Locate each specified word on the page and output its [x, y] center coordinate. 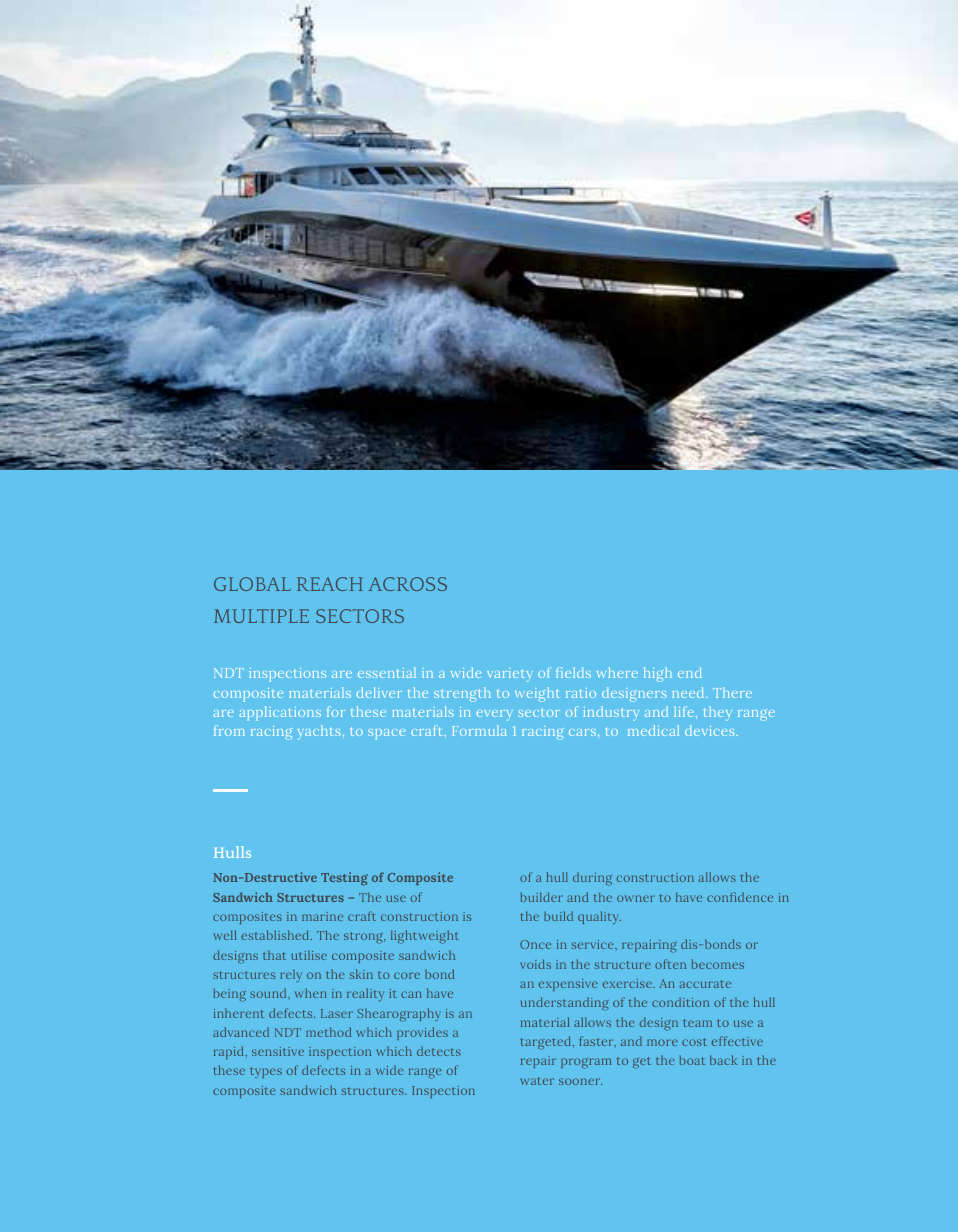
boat [692, 1060]
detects [439, 1051]
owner [636, 898]
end [690, 672]
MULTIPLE [261, 616]
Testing [344, 879]
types [266, 1072]
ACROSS [407, 584]
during [592, 879]
